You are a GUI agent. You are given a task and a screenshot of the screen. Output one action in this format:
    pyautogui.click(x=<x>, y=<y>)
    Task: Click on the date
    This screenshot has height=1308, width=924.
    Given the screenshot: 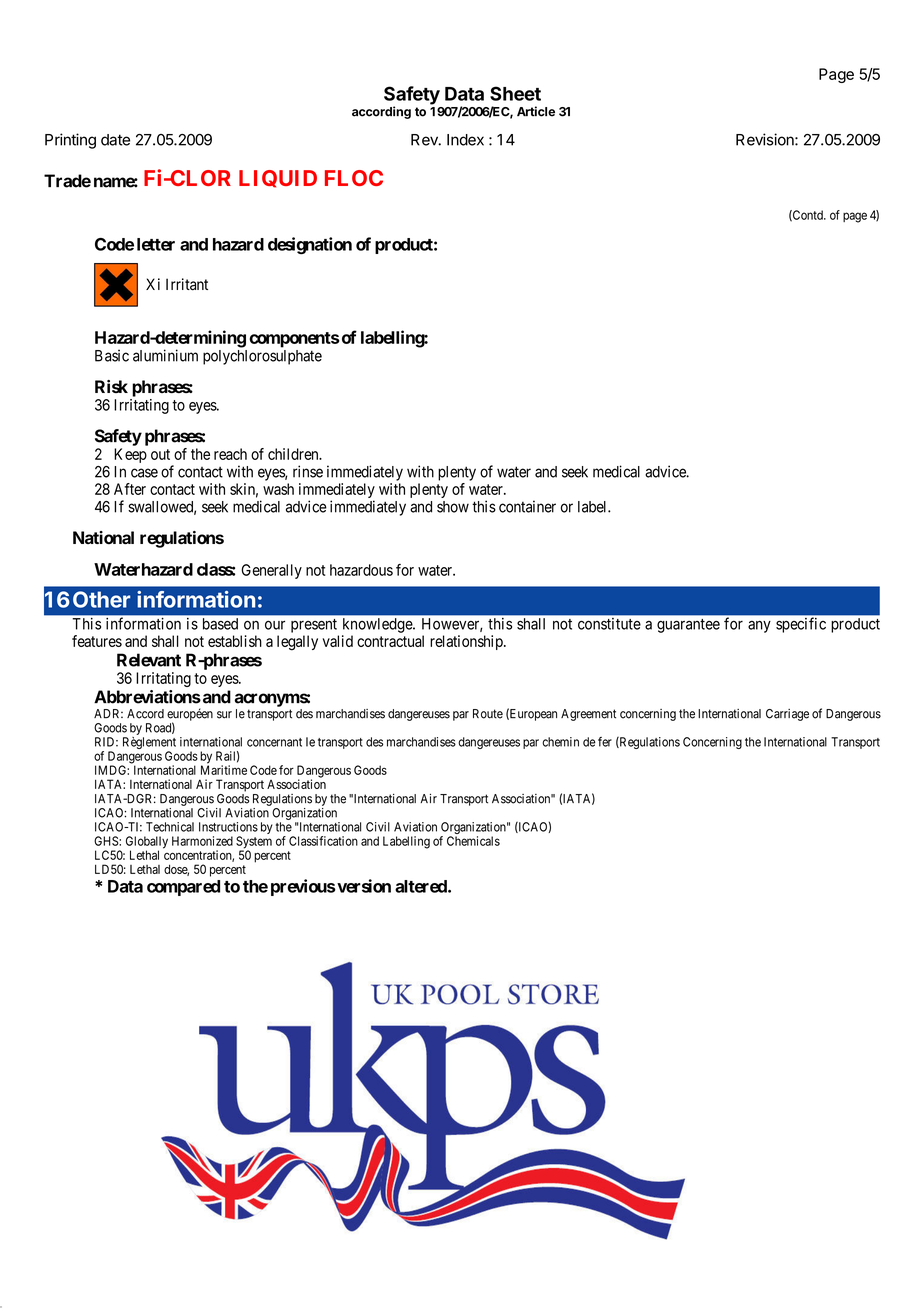 What is the action you would take?
    pyautogui.click(x=115, y=140)
